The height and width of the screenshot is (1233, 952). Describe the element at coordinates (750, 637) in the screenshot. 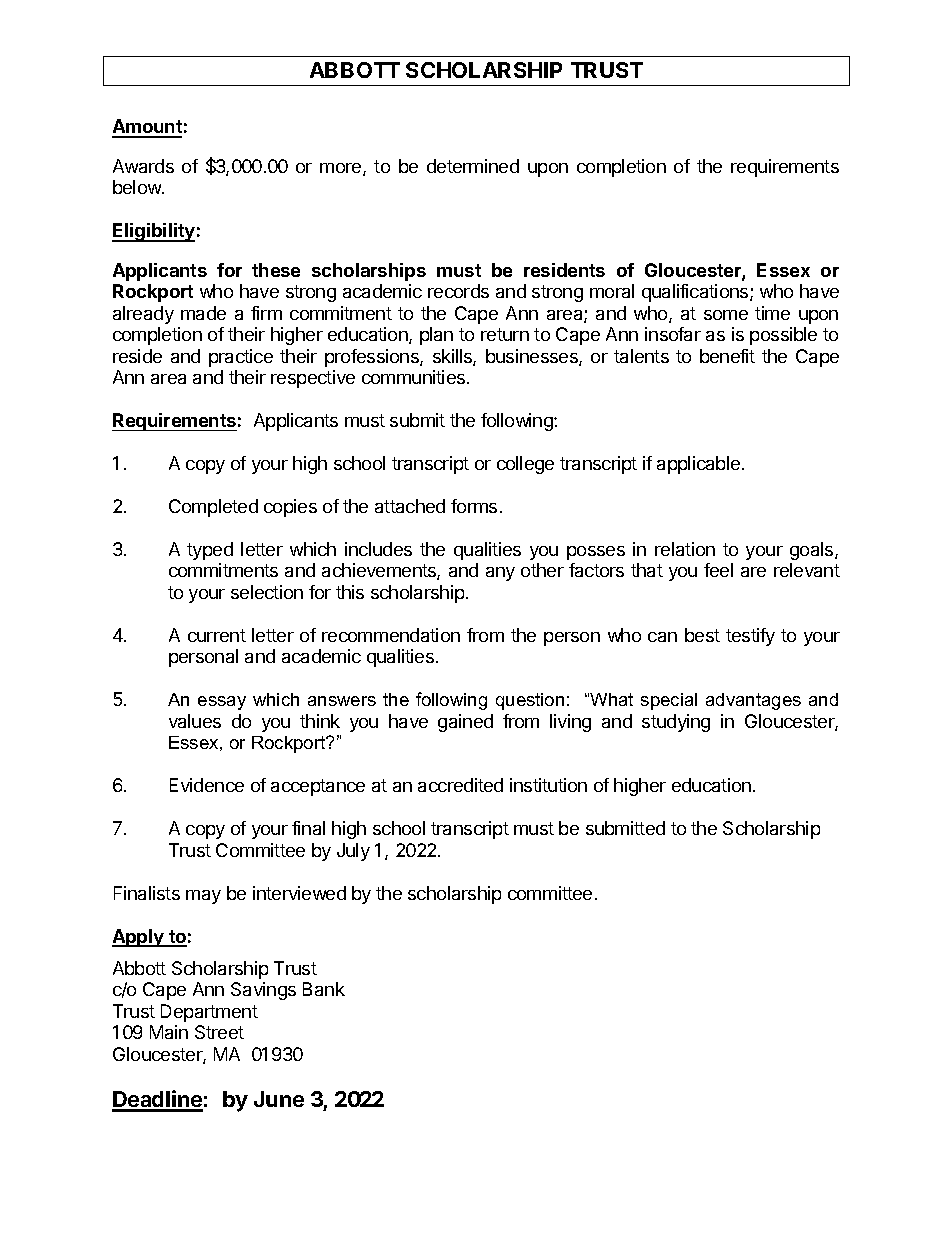

I see `testify` at that location.
